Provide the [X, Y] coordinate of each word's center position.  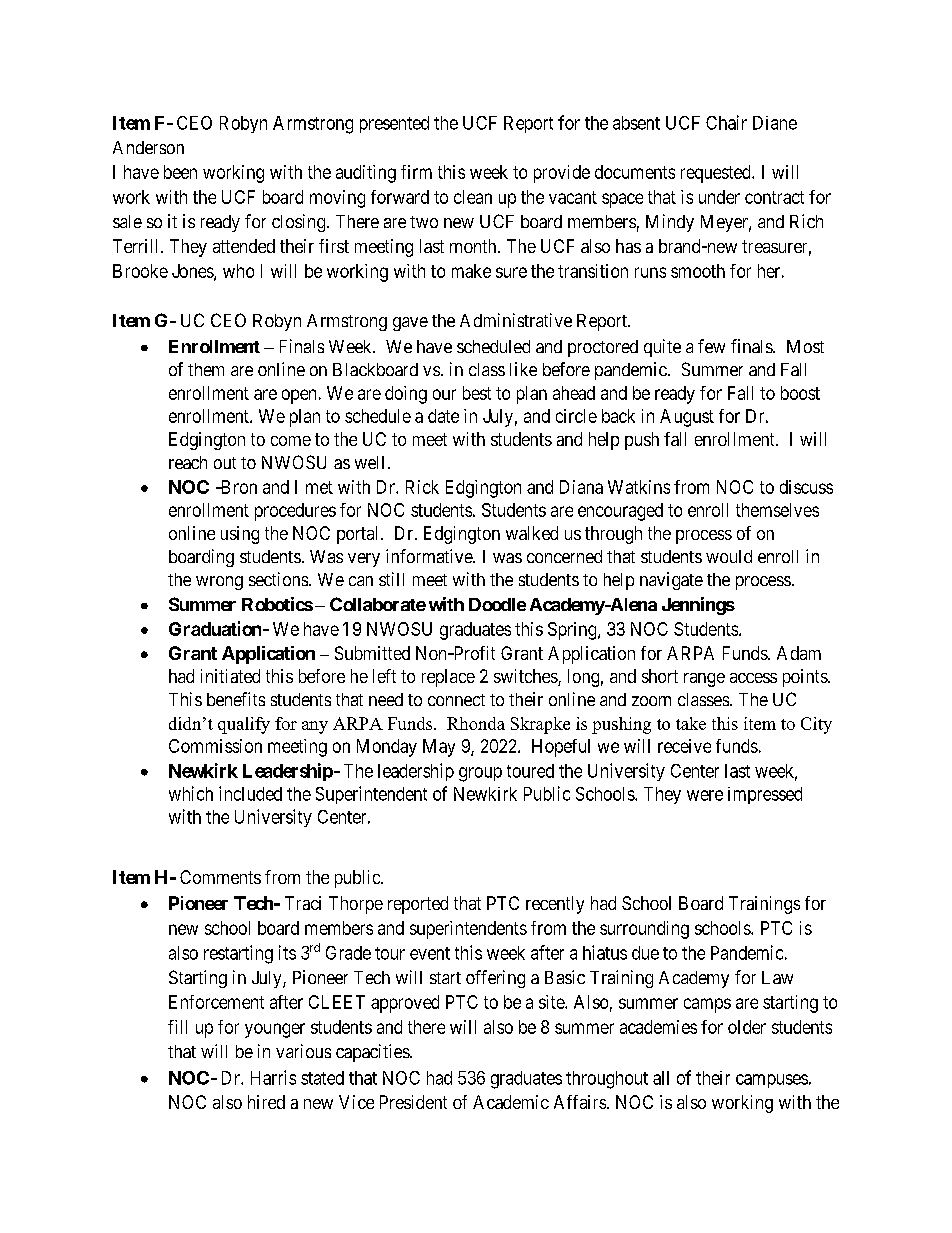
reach [188, 462]
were [705, 795]
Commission [215, 746]
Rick [422, 487]
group [480, 774]
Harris [273, 1077]
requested [717, 174]
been [180, 172]
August [687, 418]
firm [416, 172]
